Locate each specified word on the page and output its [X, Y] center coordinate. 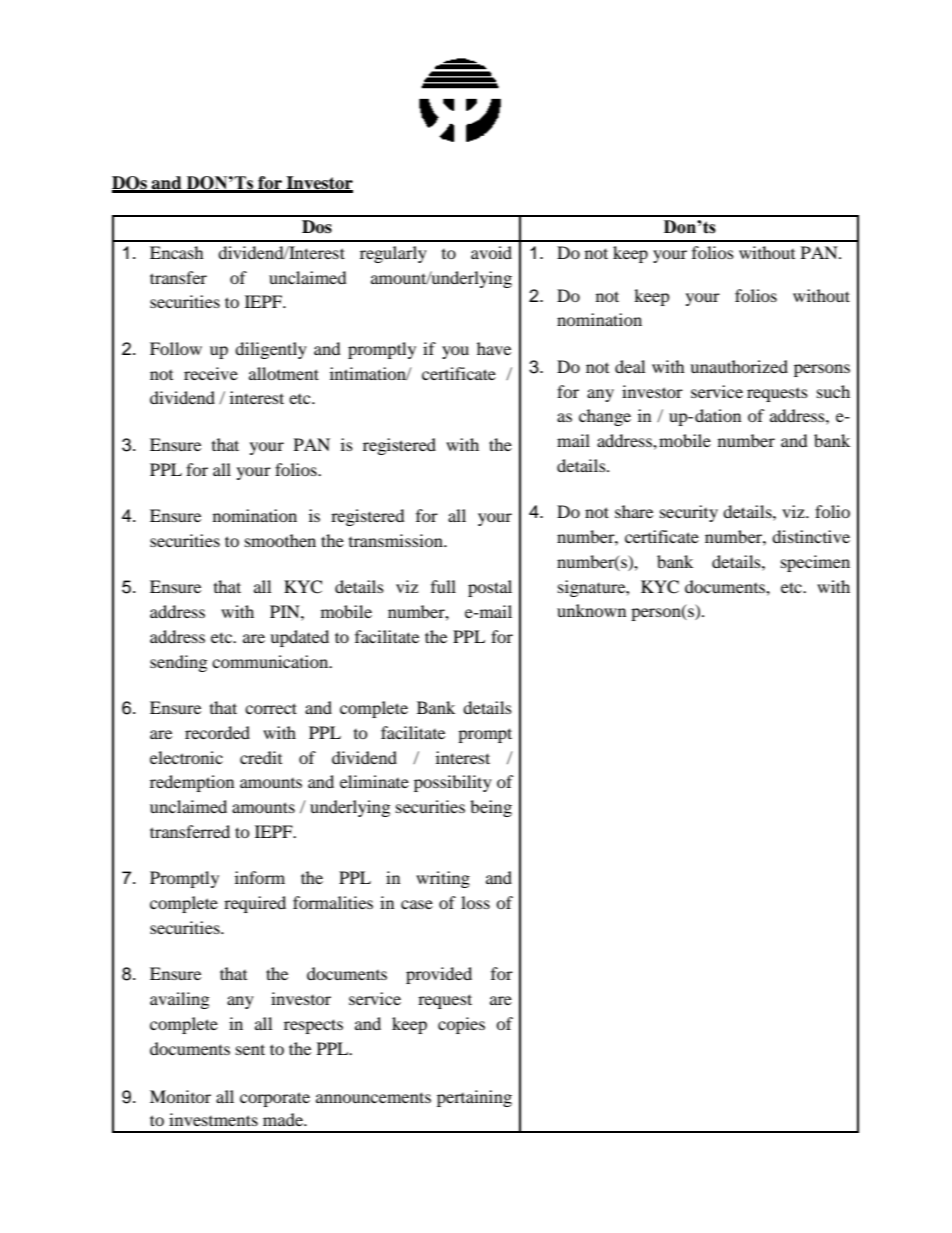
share [634, 511]
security [689, 513]
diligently [271, 350]
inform [260, 877]
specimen [815, 563]
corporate [275, 1099]
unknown [591, 610]
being [491, 808]
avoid [491, 252]
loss [475, 902]
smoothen [280, 540]
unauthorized [739, 366]
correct [271, 708]
